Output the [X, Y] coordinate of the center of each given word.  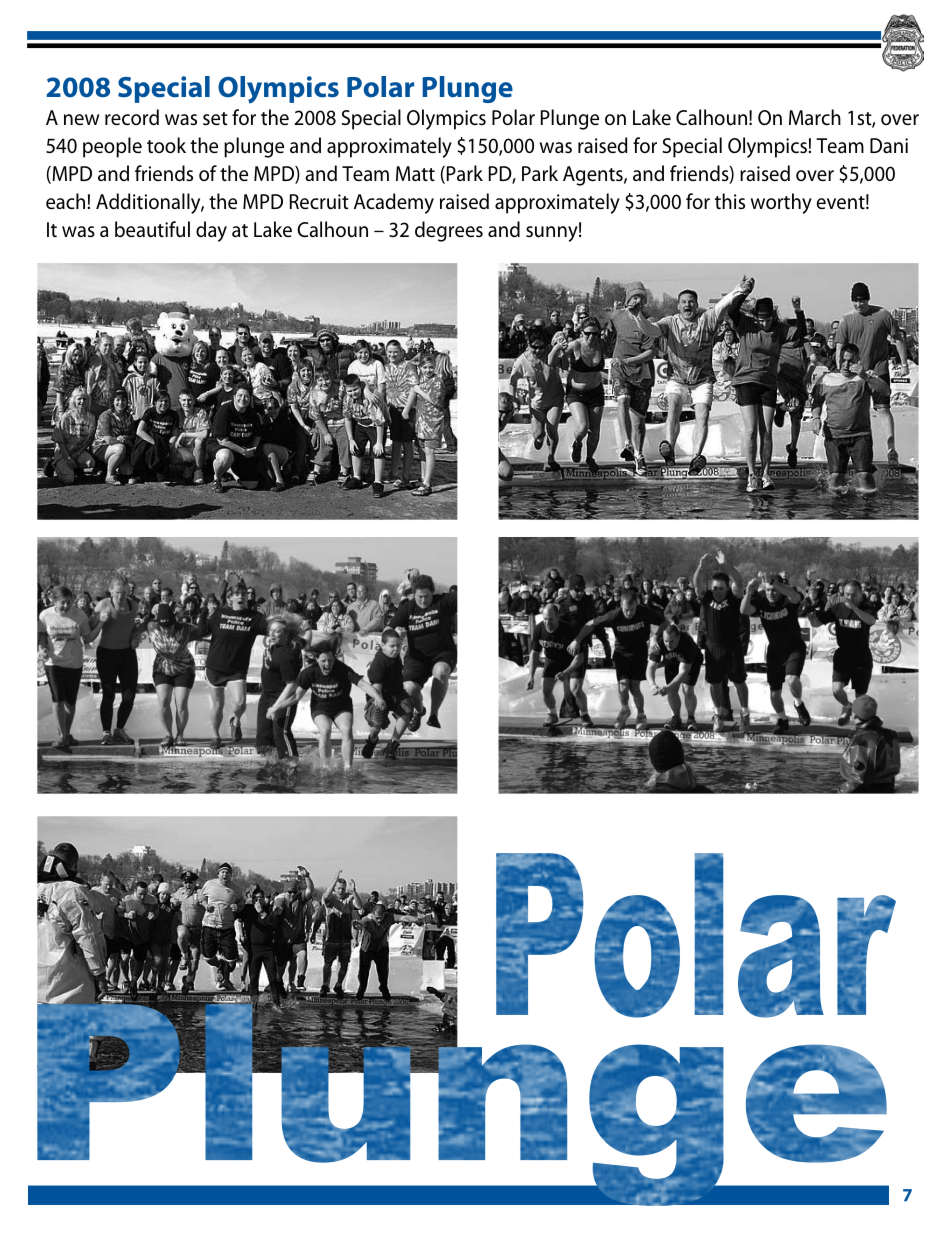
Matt [415, 173]
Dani [889, 145]
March [815, 117]
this [730, 201]
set [215, 119]
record [132, 117]
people [112, 147]
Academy [394, 203]
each [67, 201]
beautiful [152, 229]
